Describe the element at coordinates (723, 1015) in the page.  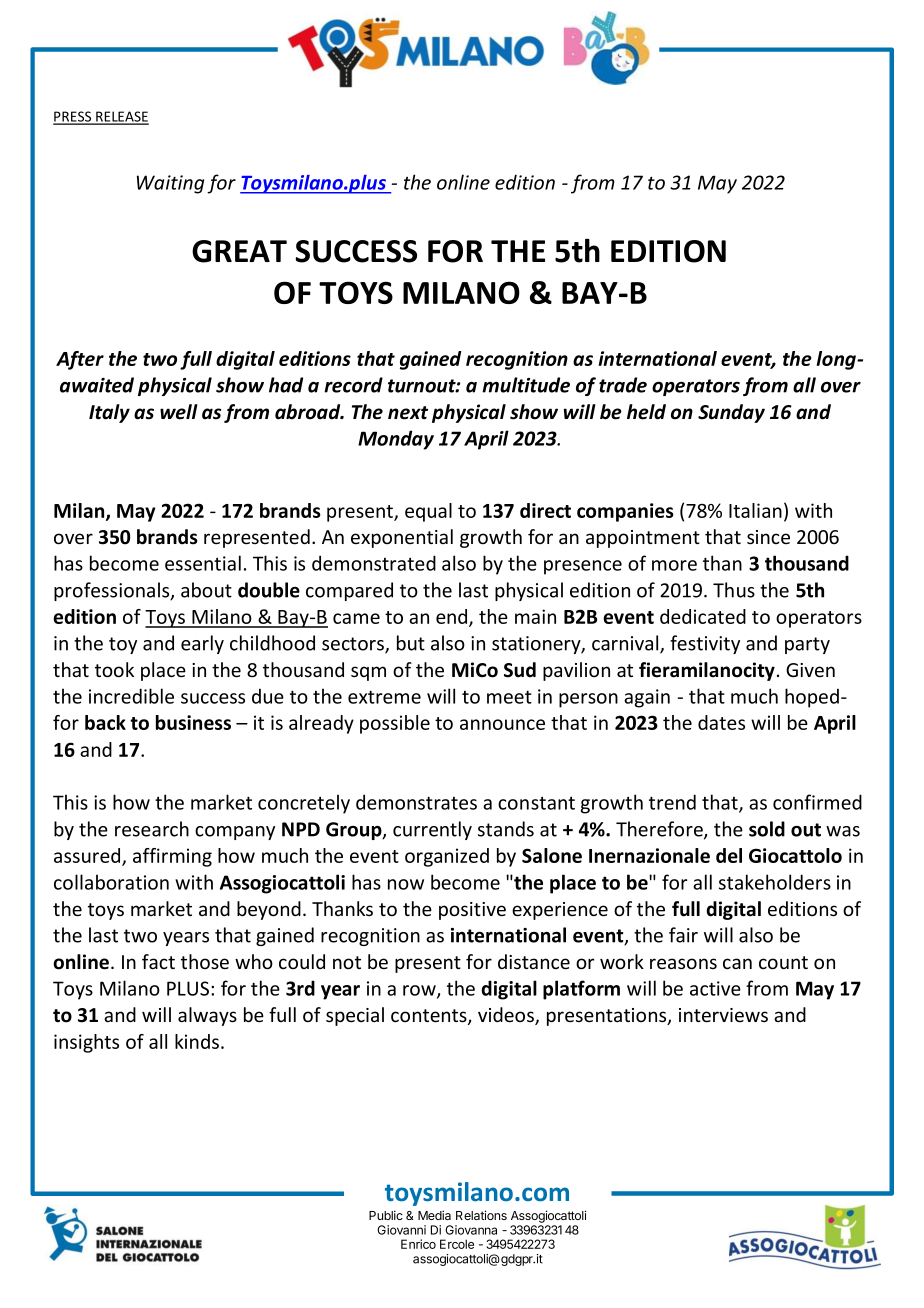
I see `interviews` at that location.
